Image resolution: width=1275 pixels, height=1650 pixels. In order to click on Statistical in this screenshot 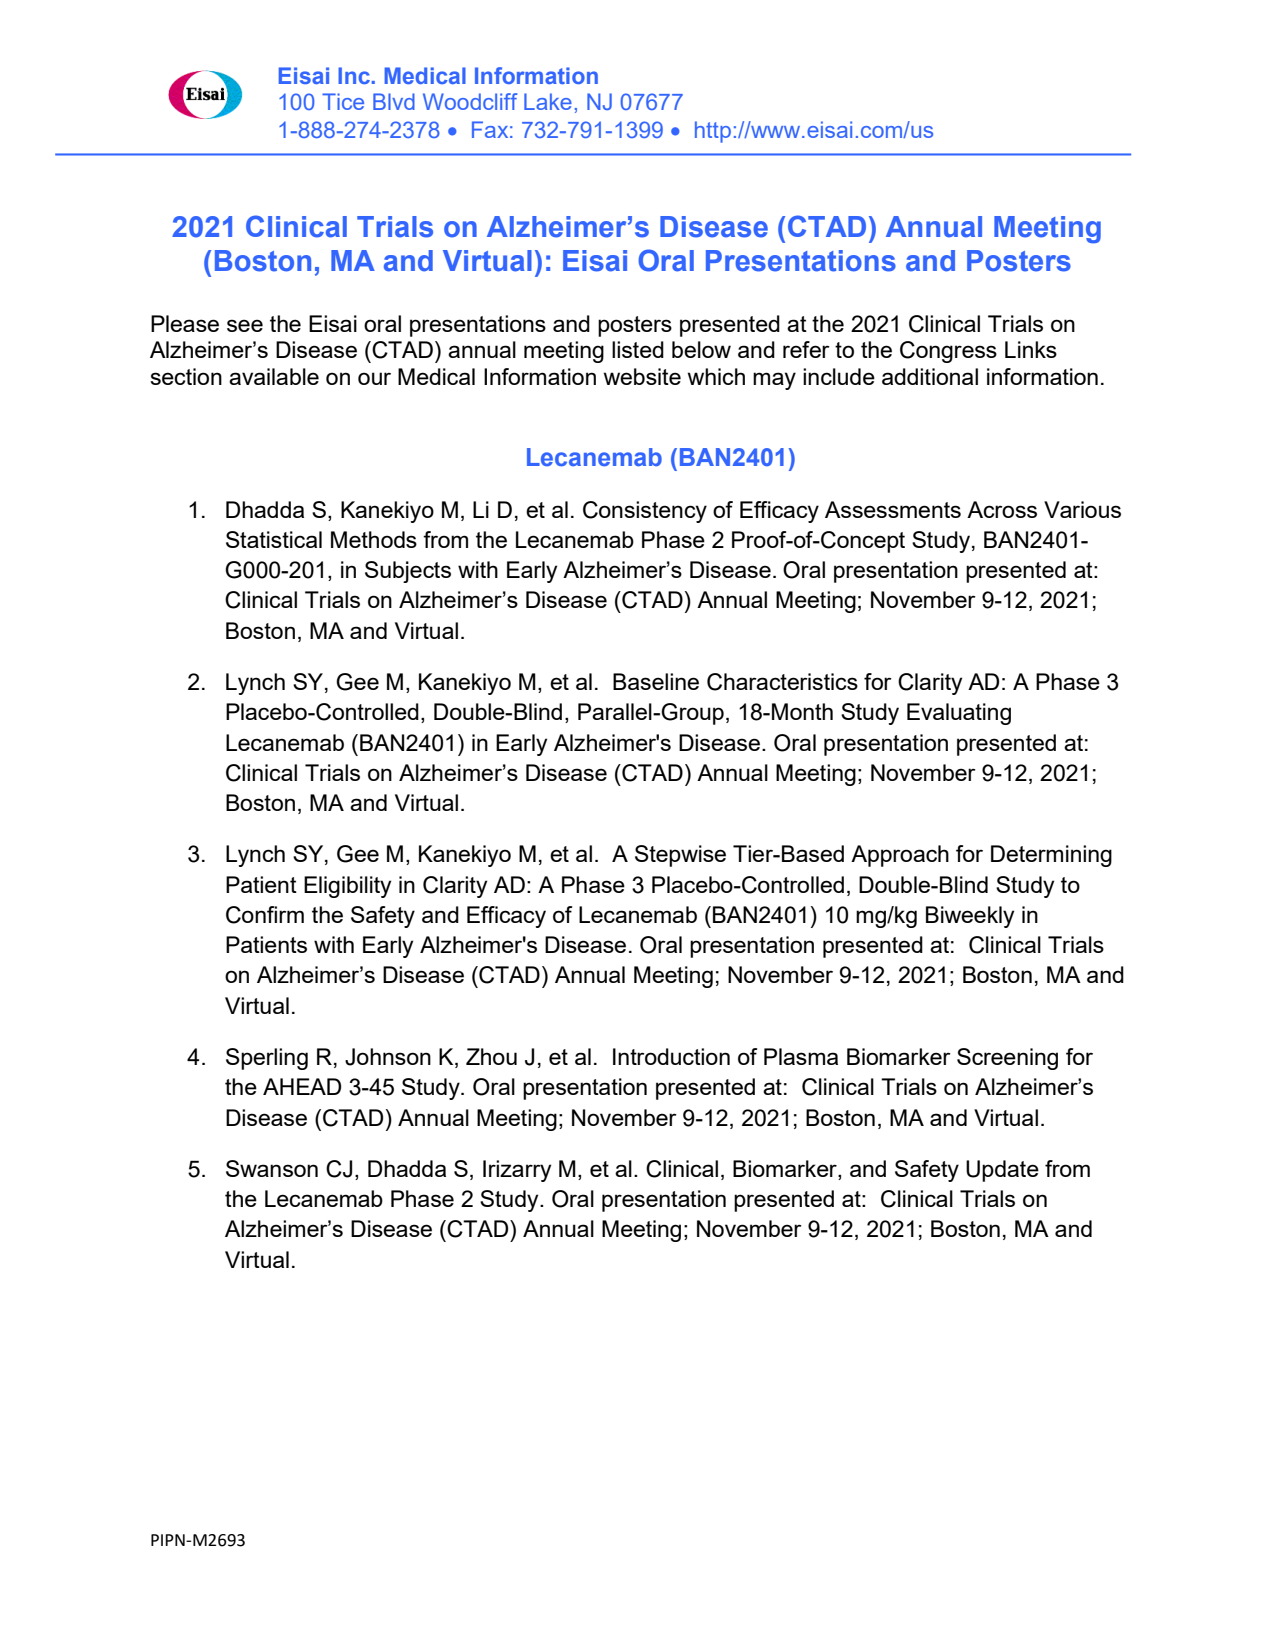, I will do `click(274, 539)`.
